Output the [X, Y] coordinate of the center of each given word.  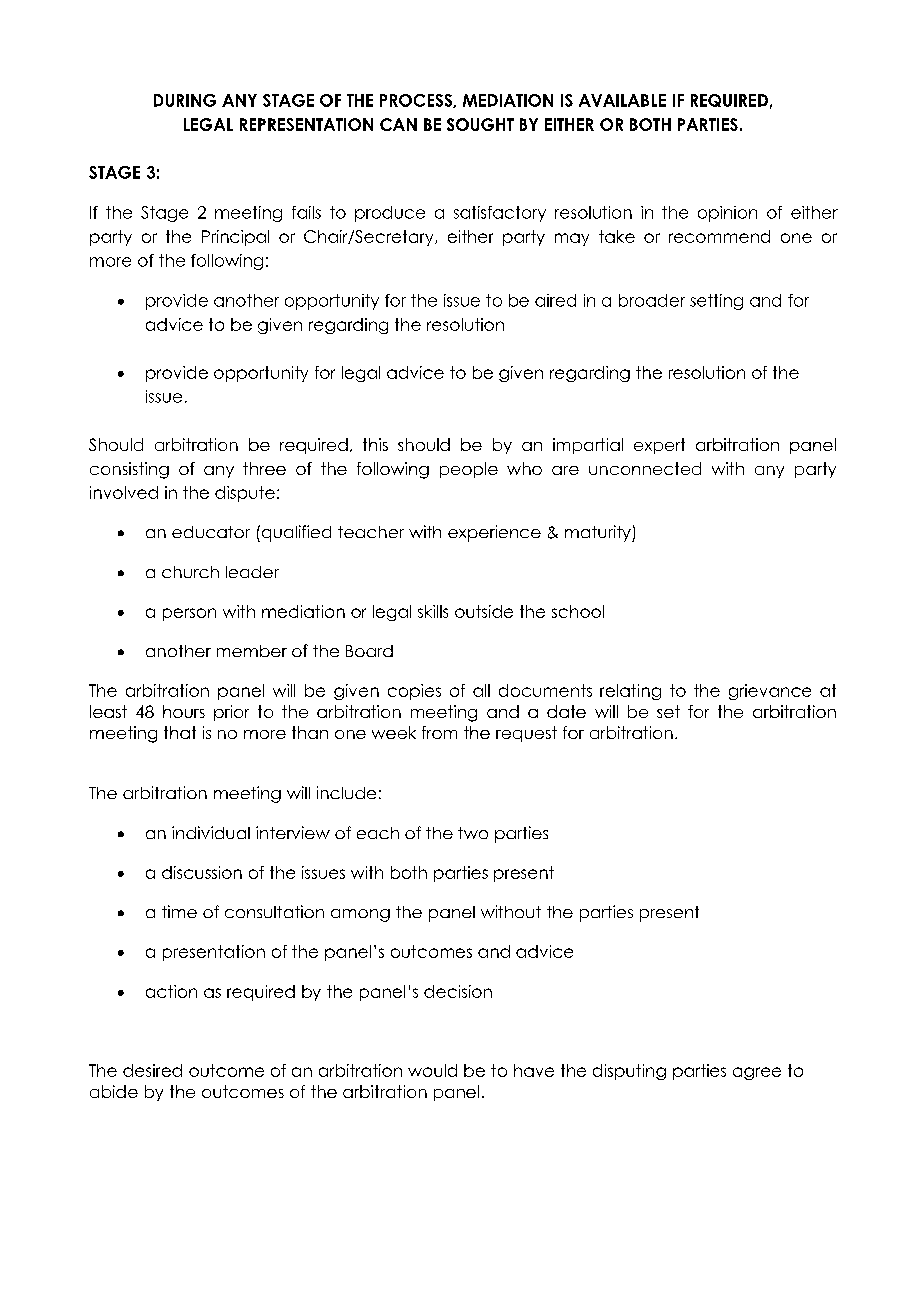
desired [152, 1070]
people [469, 470]
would [432, 1070]
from [439, 732]
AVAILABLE [622, 100]
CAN [398, 124]
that [180, 732]
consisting [129, 470]
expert [659, 446]
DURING [185, 100]
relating [630, 692]
